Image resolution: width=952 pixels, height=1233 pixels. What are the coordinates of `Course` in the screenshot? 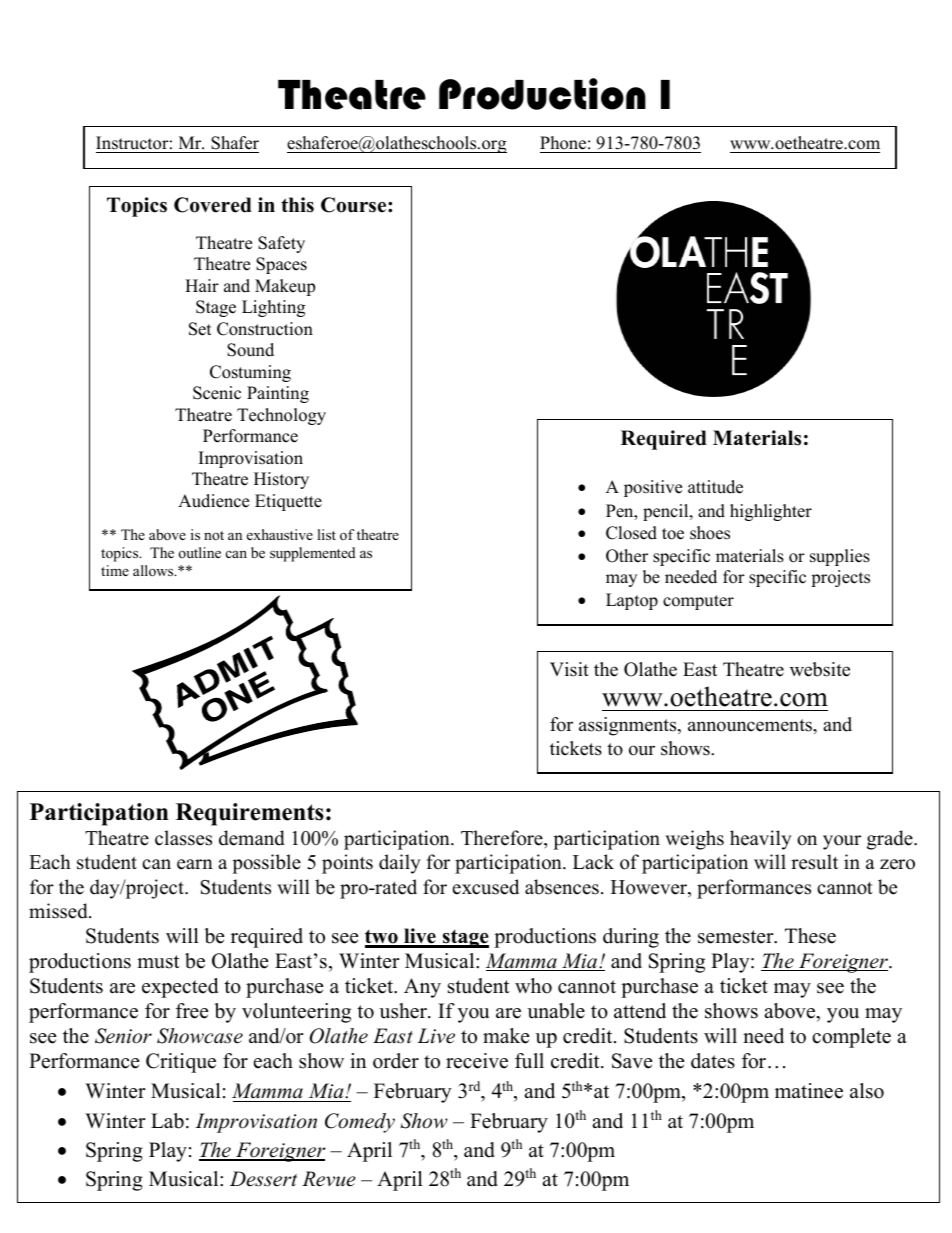 It's located at (355, 205).
